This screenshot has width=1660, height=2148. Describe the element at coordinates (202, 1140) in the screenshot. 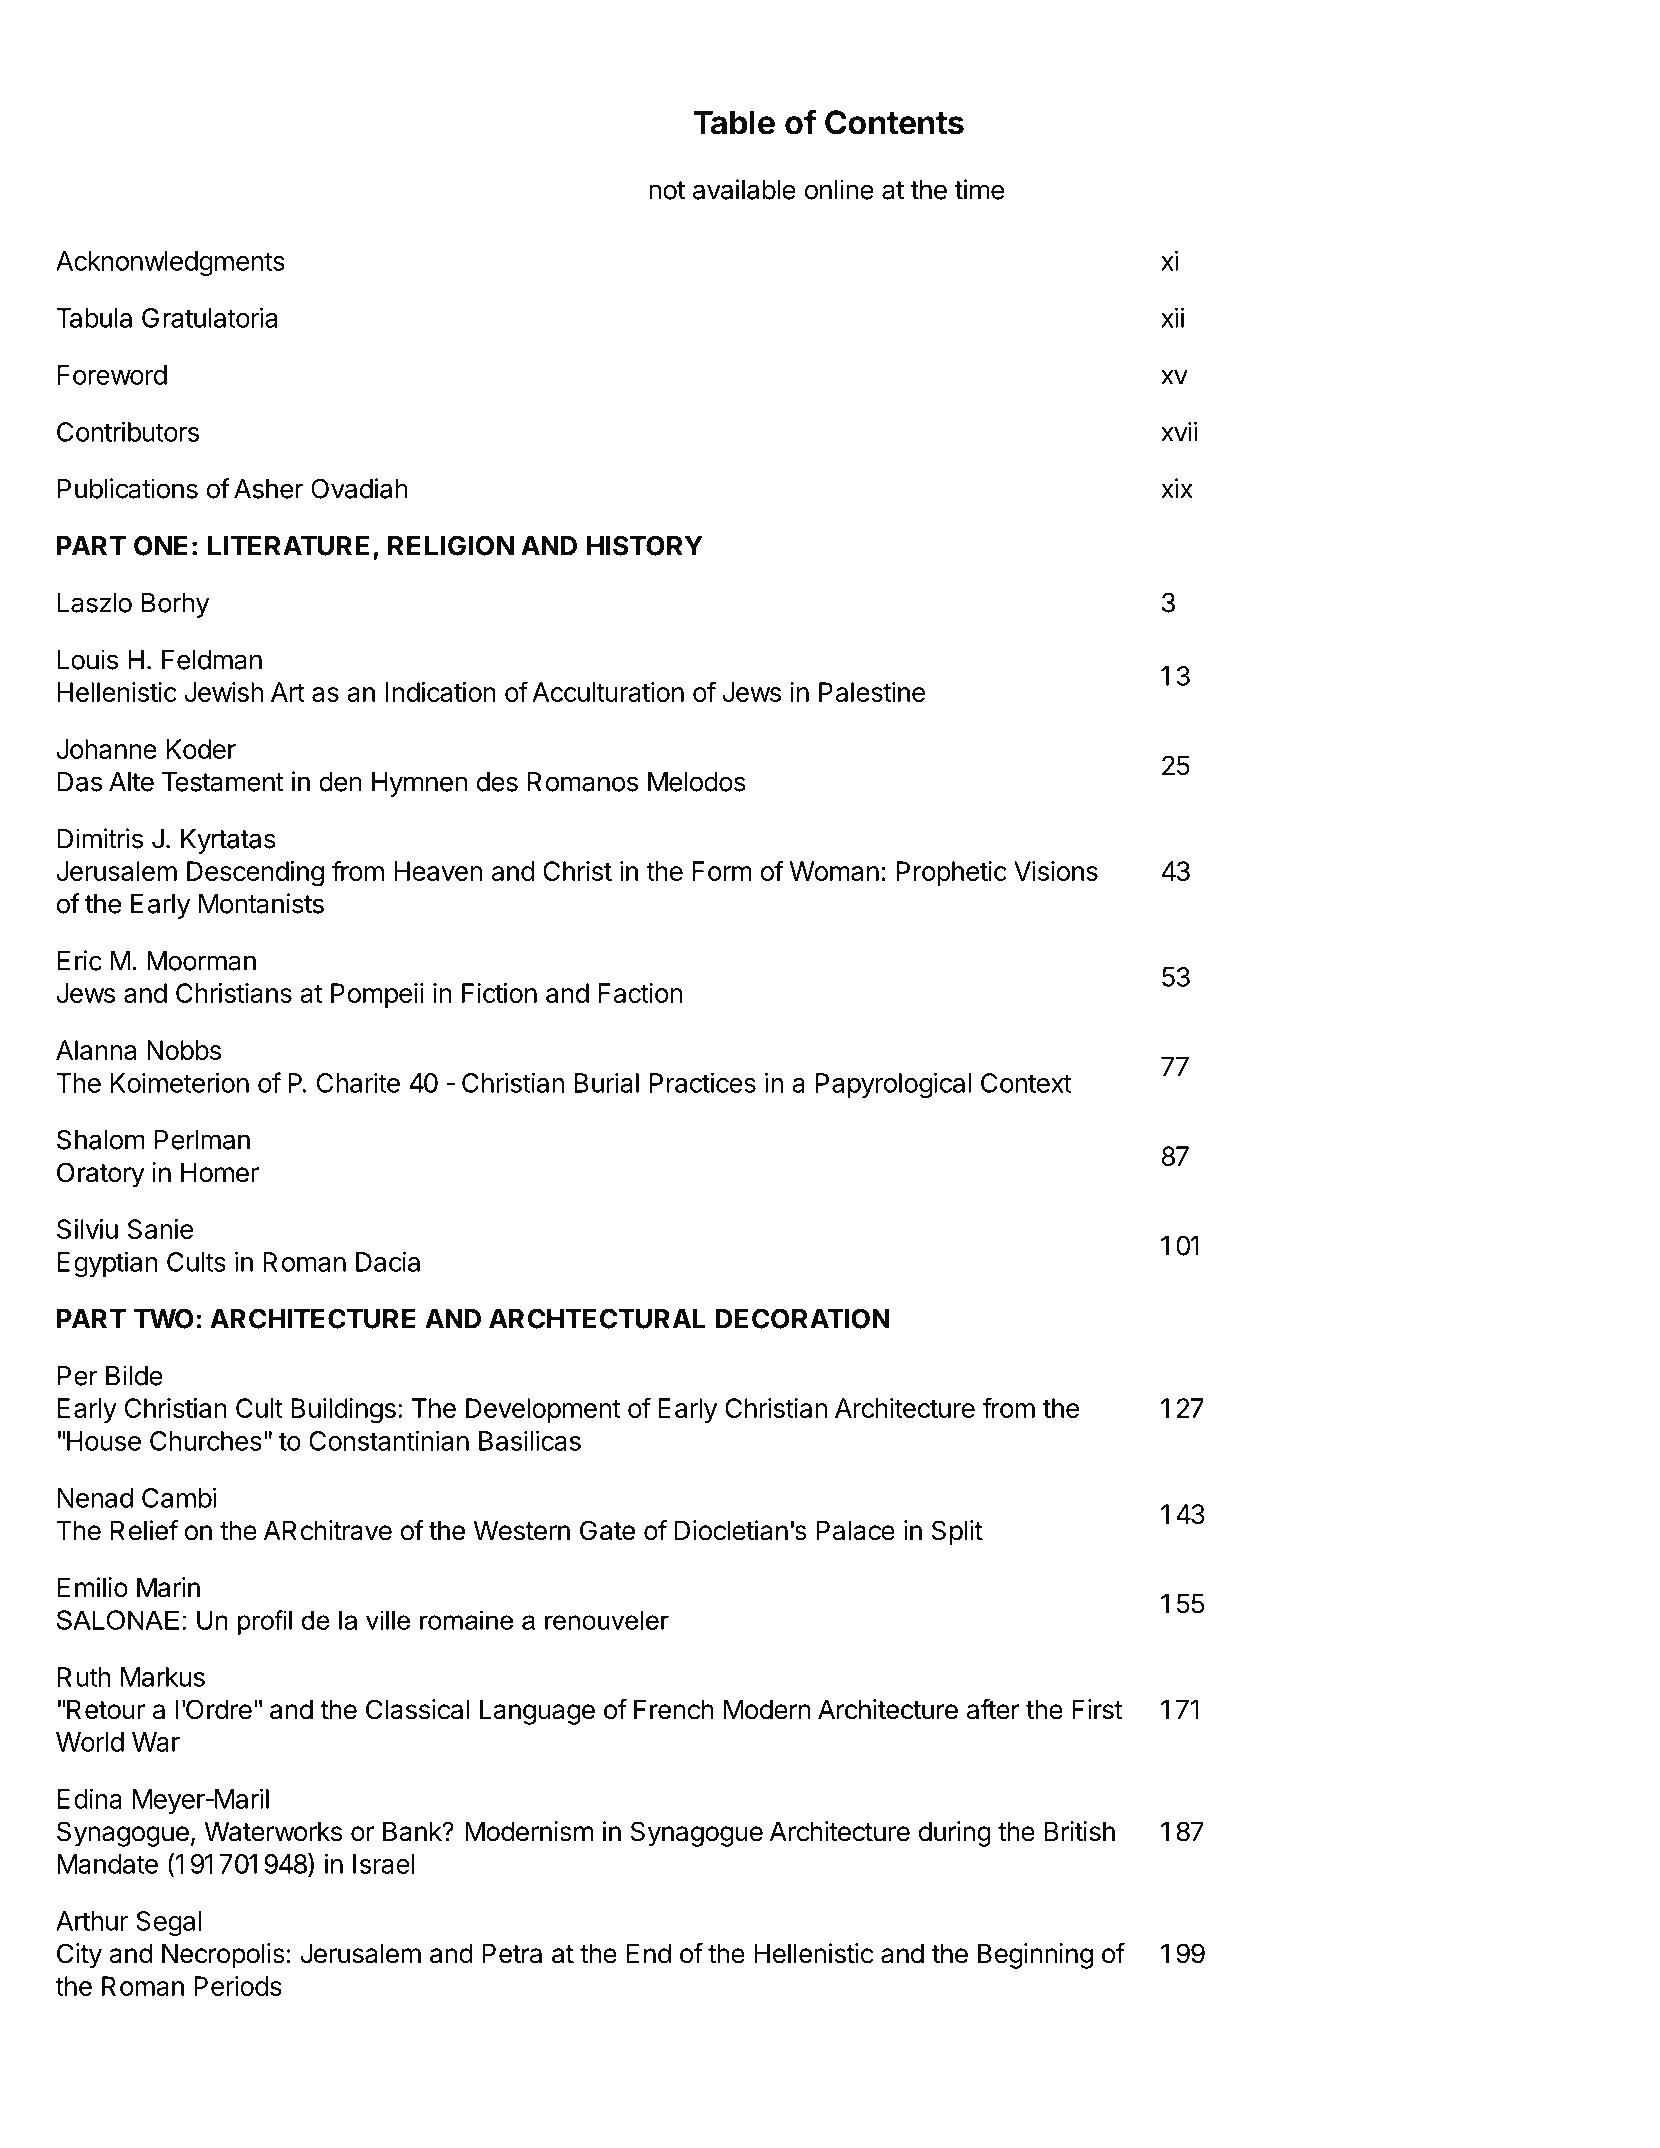

I see `Perlman` at that location.
